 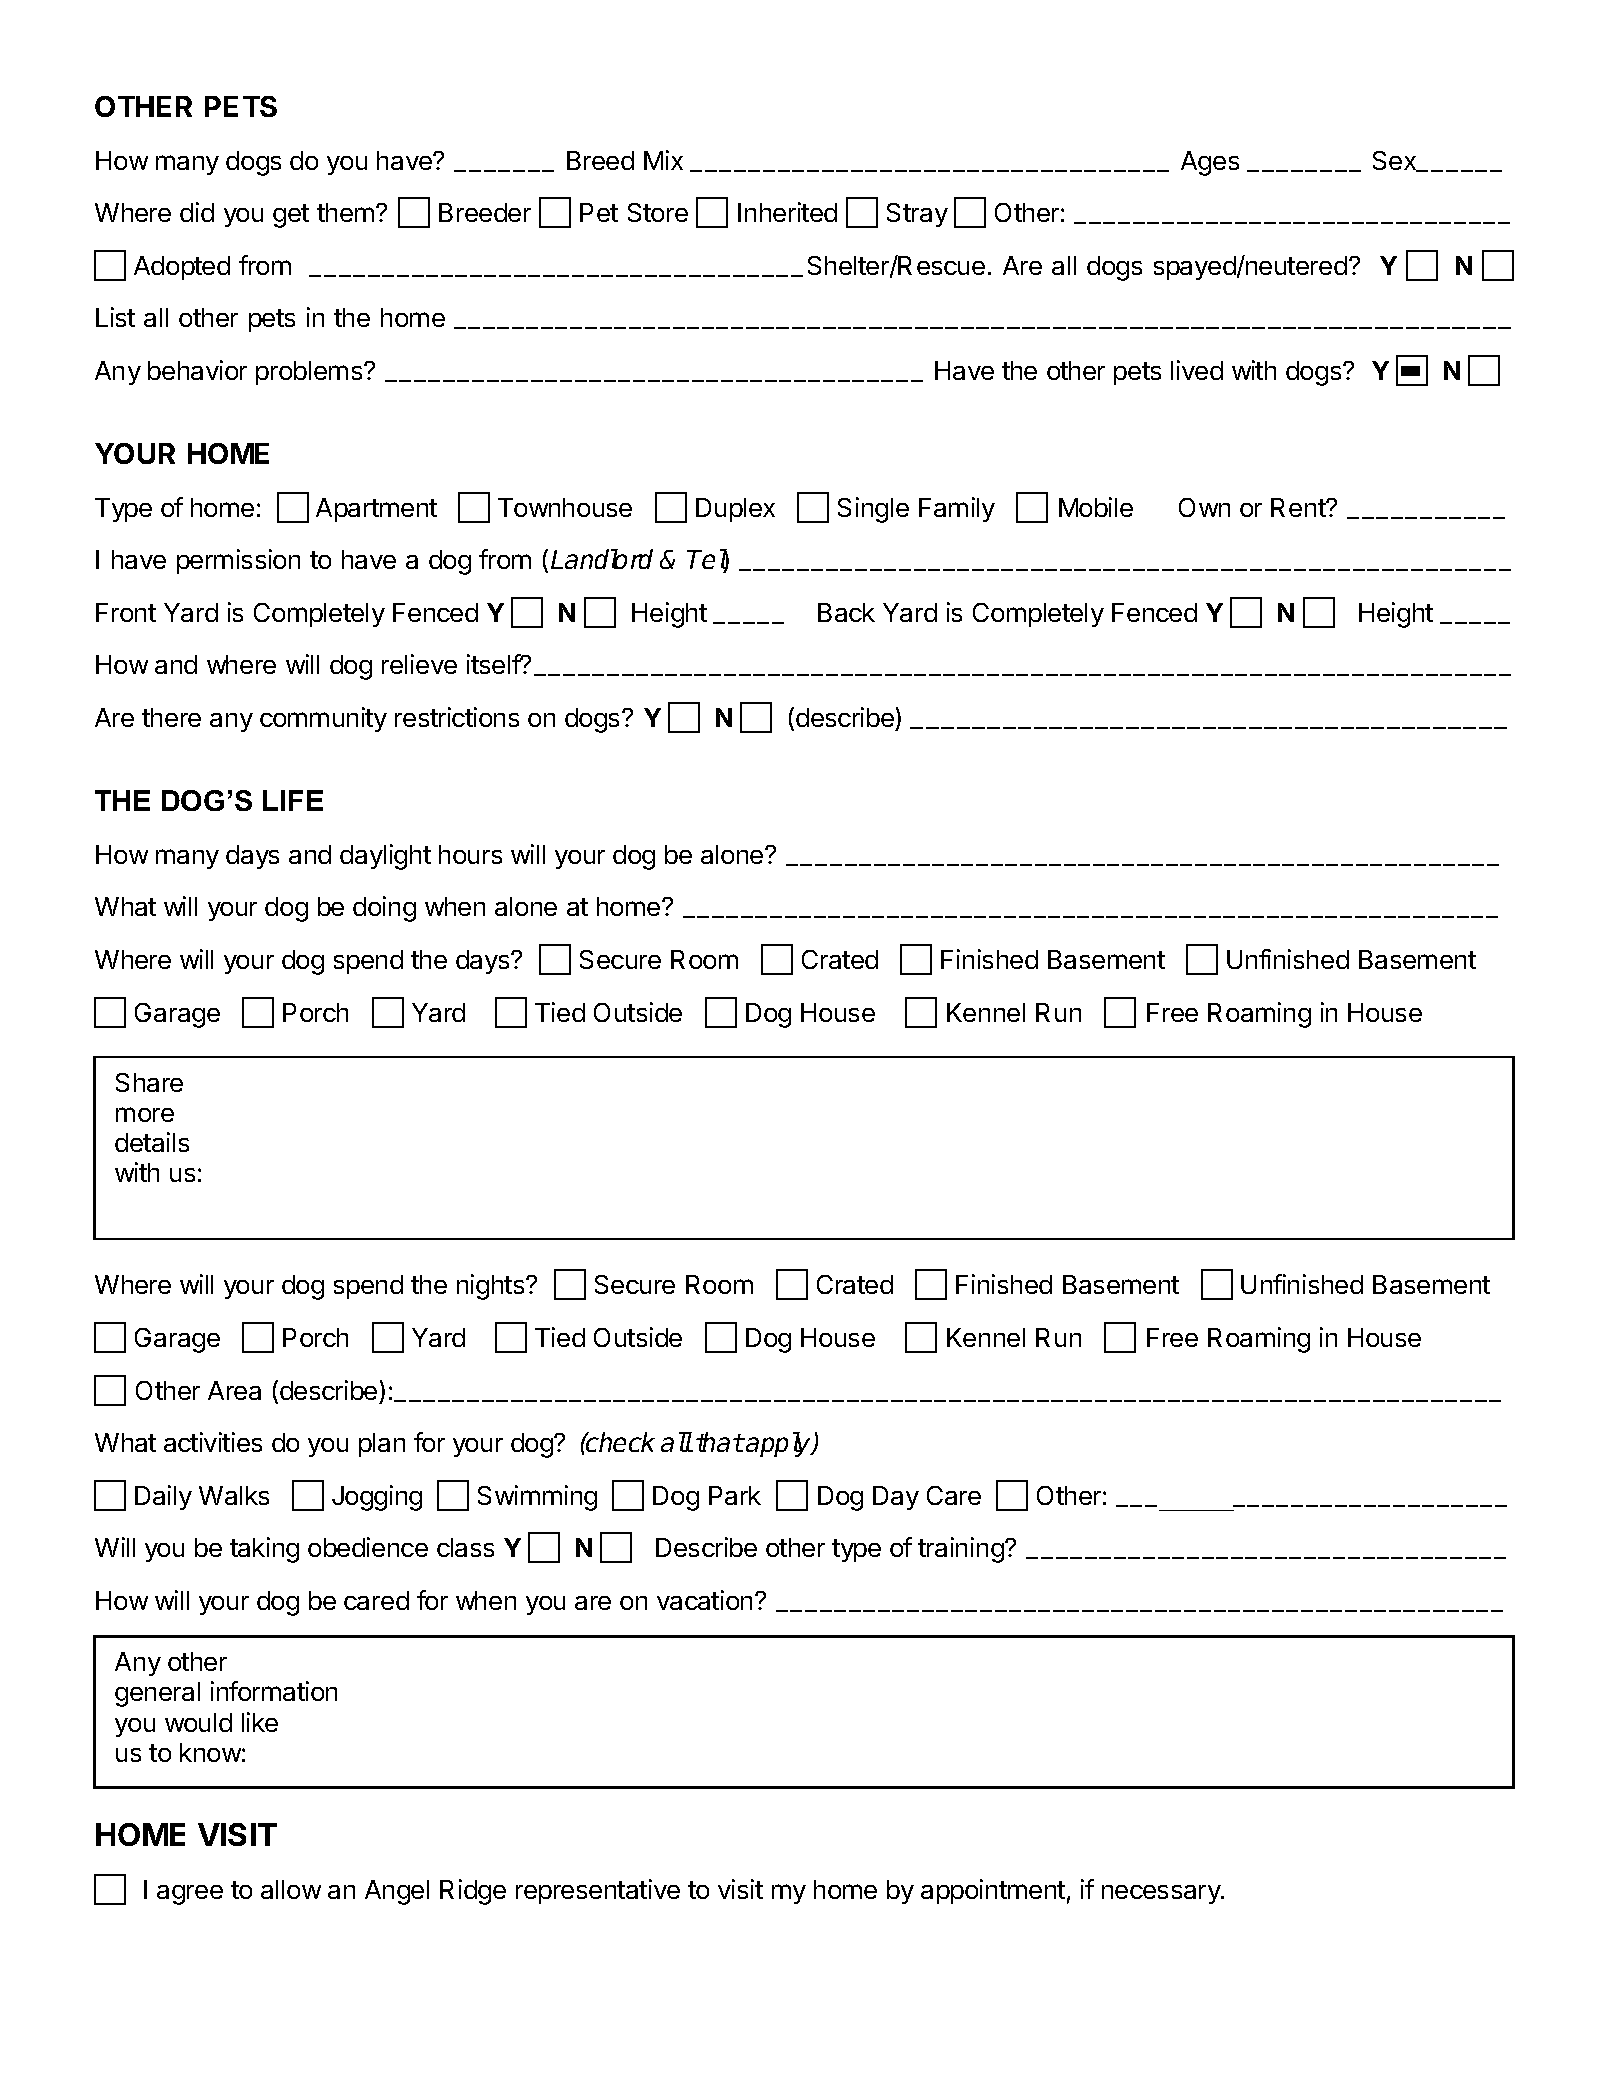 I want to click on Mobile, so click(x=1096, y=507).
